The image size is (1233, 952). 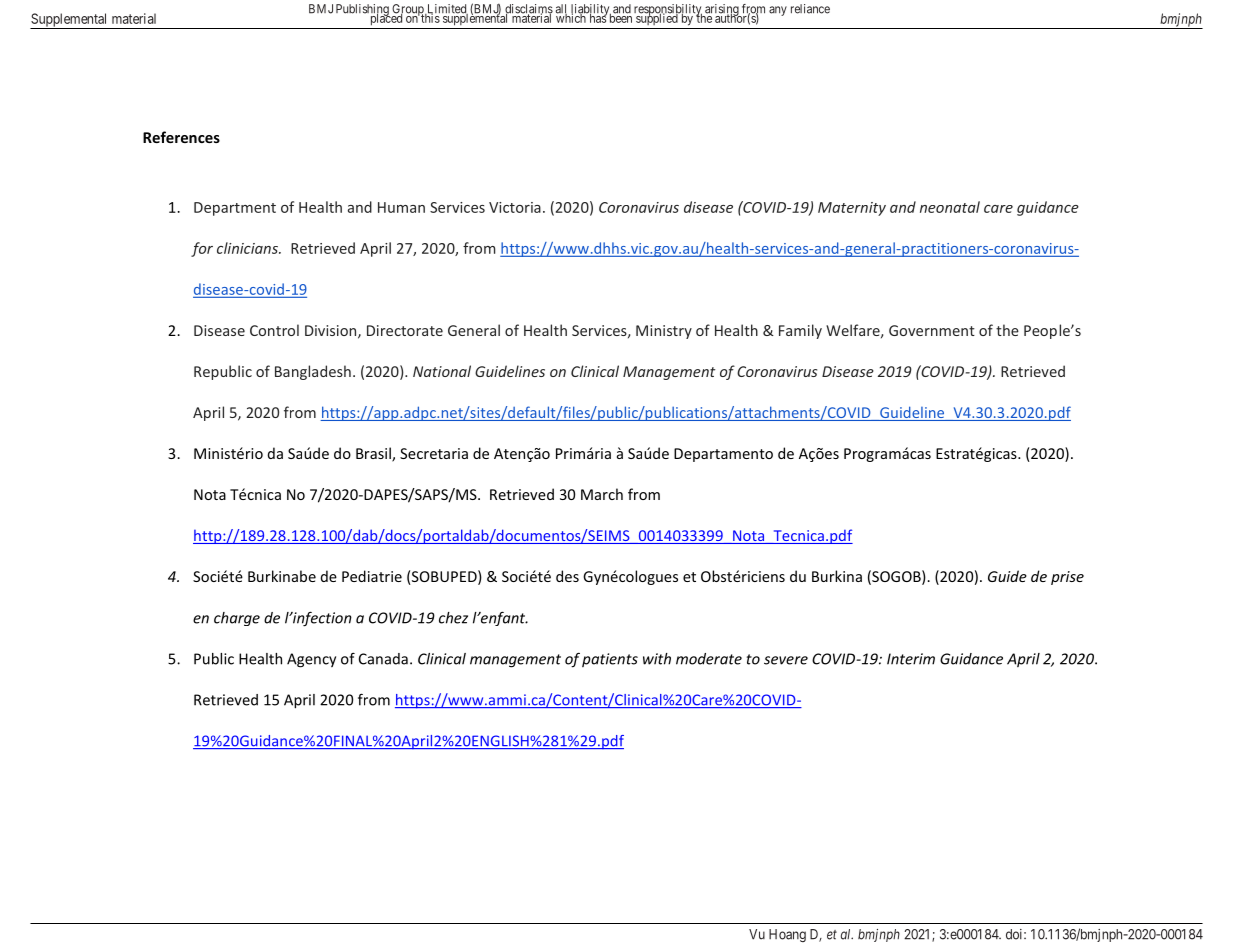 I want to click on Publishing, so click(x=363, y=11).
